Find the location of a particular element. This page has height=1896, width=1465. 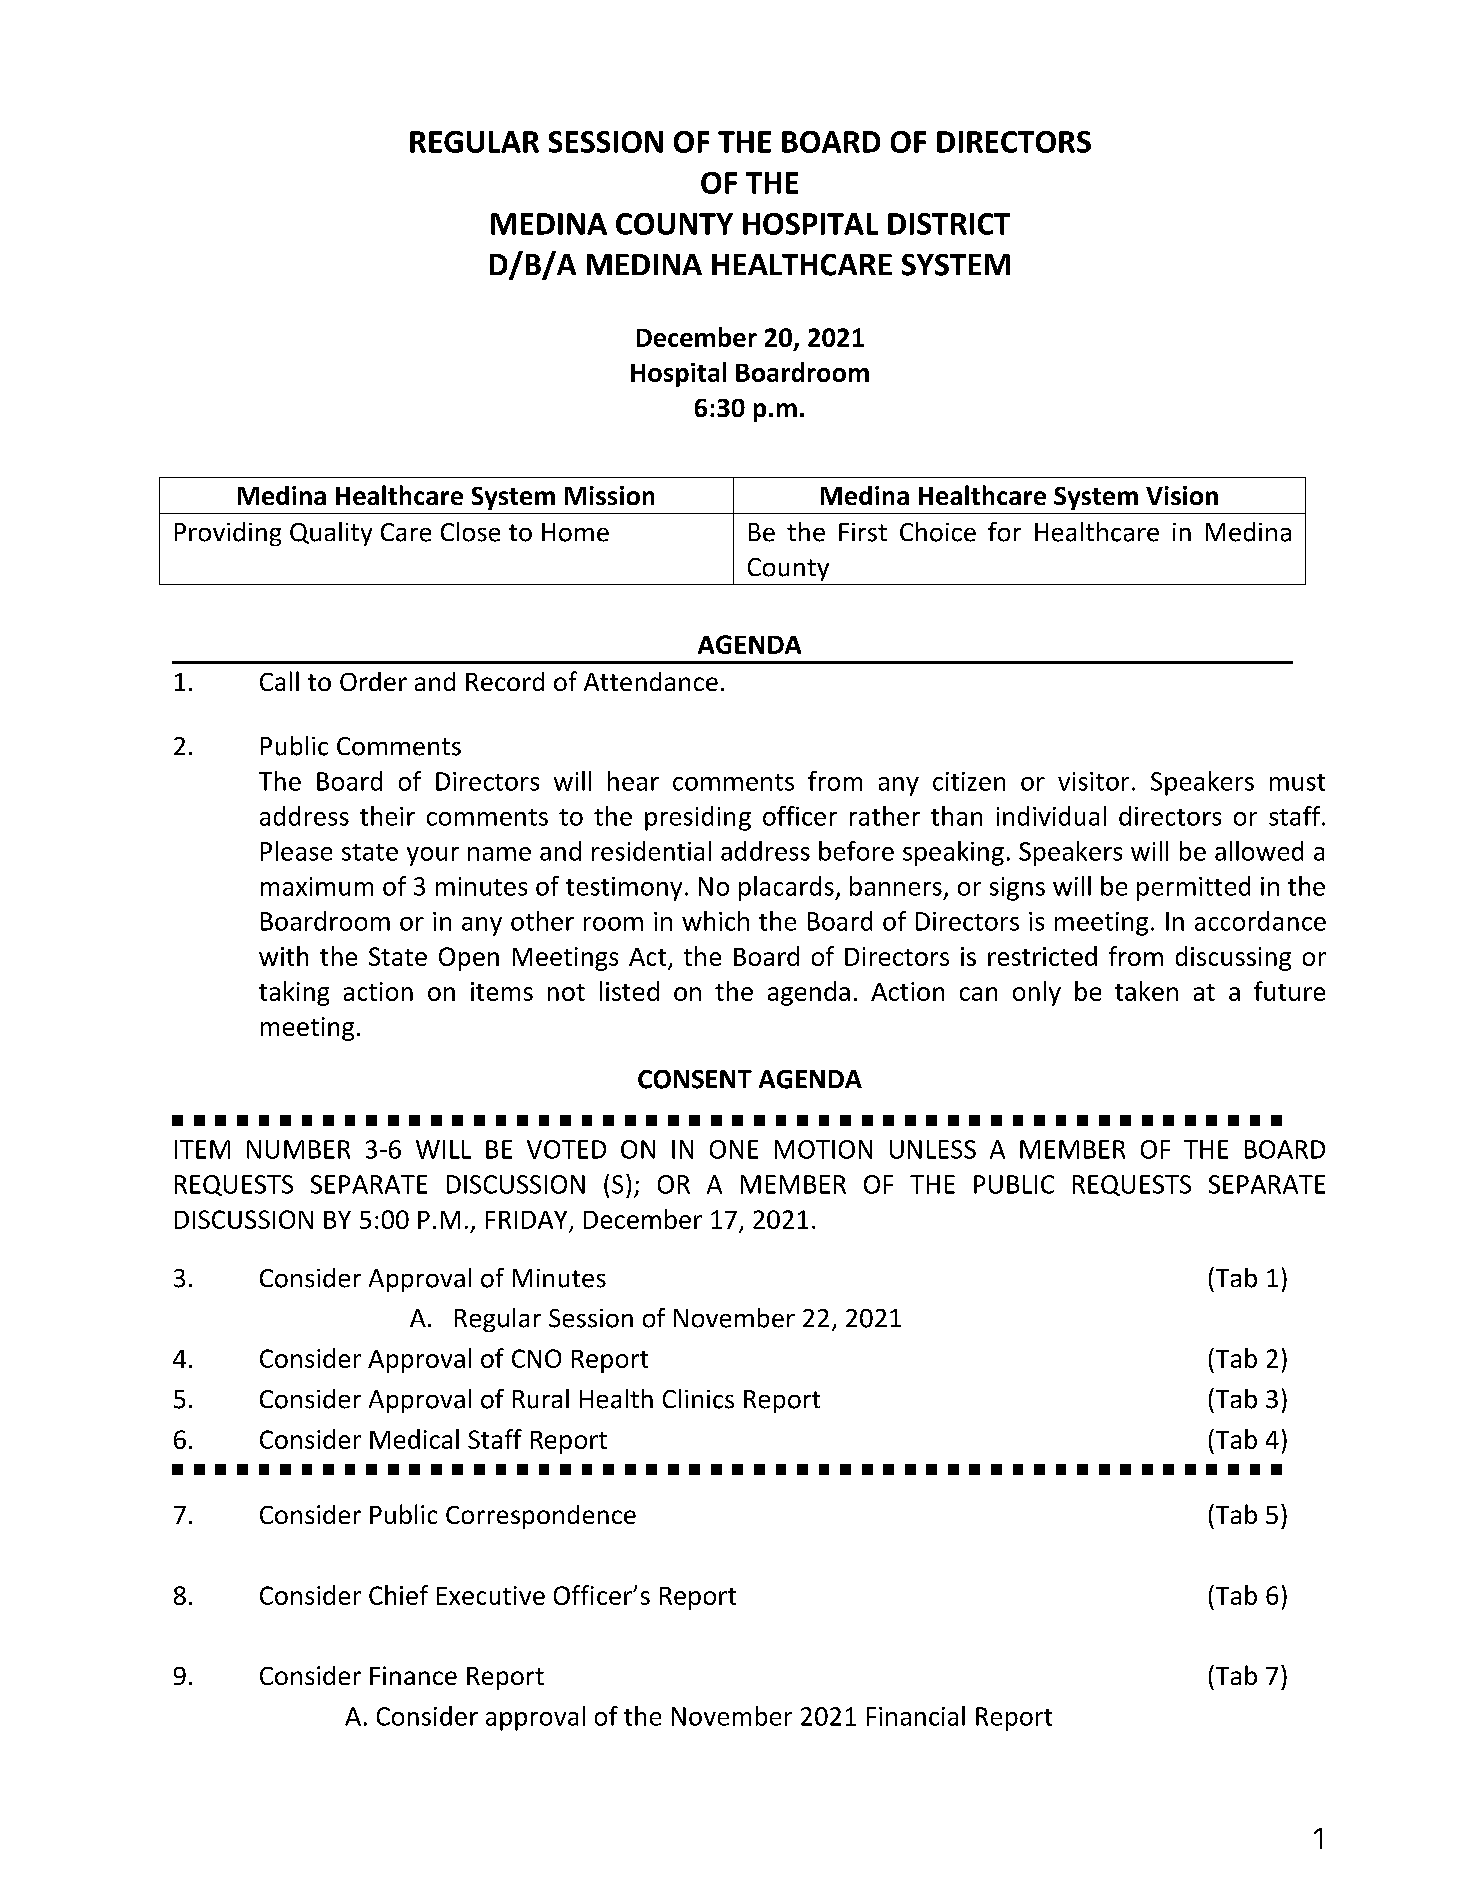

Vision is located at coordinates (1182, 495).
